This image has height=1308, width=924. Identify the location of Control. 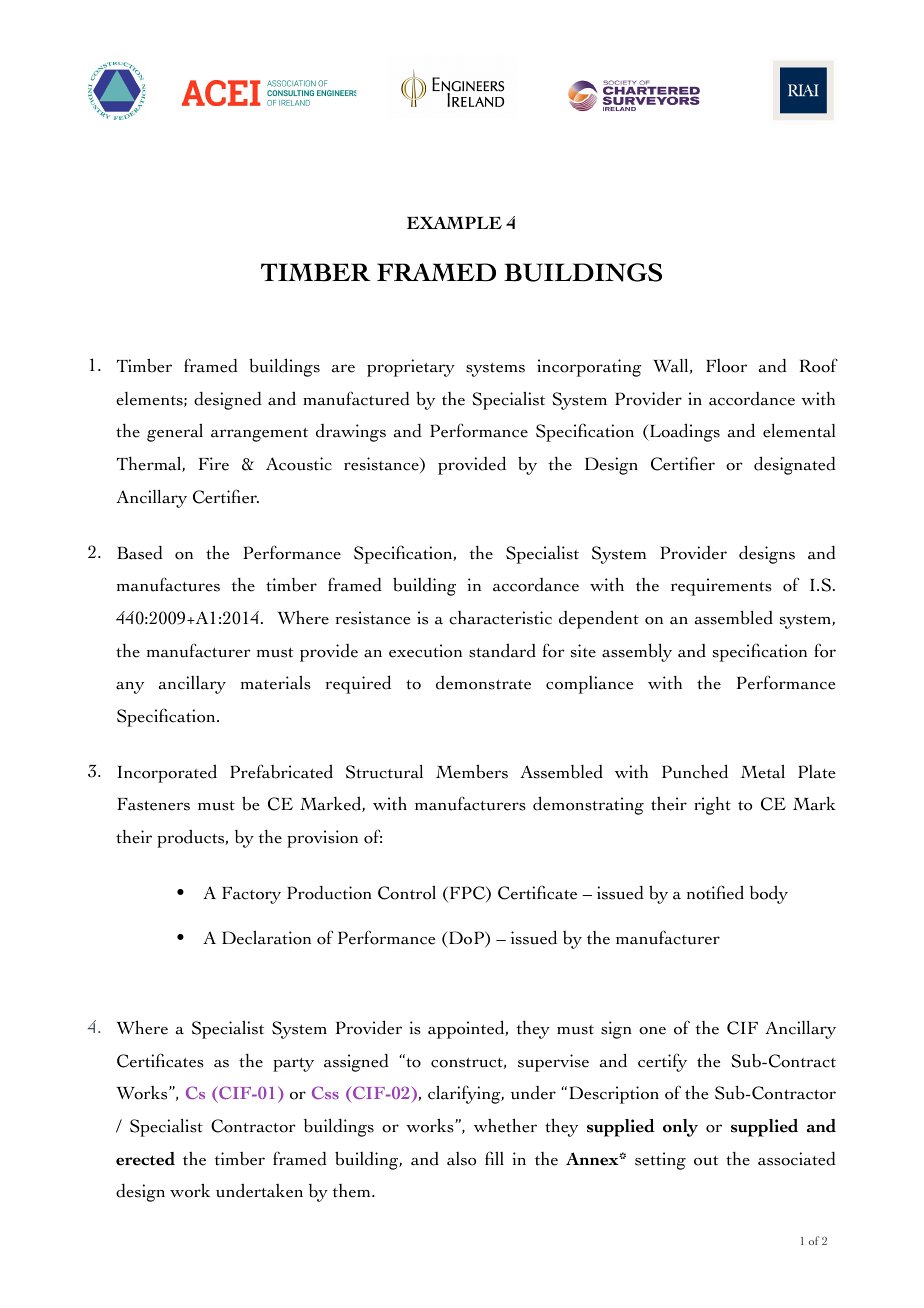
(407, 893).
